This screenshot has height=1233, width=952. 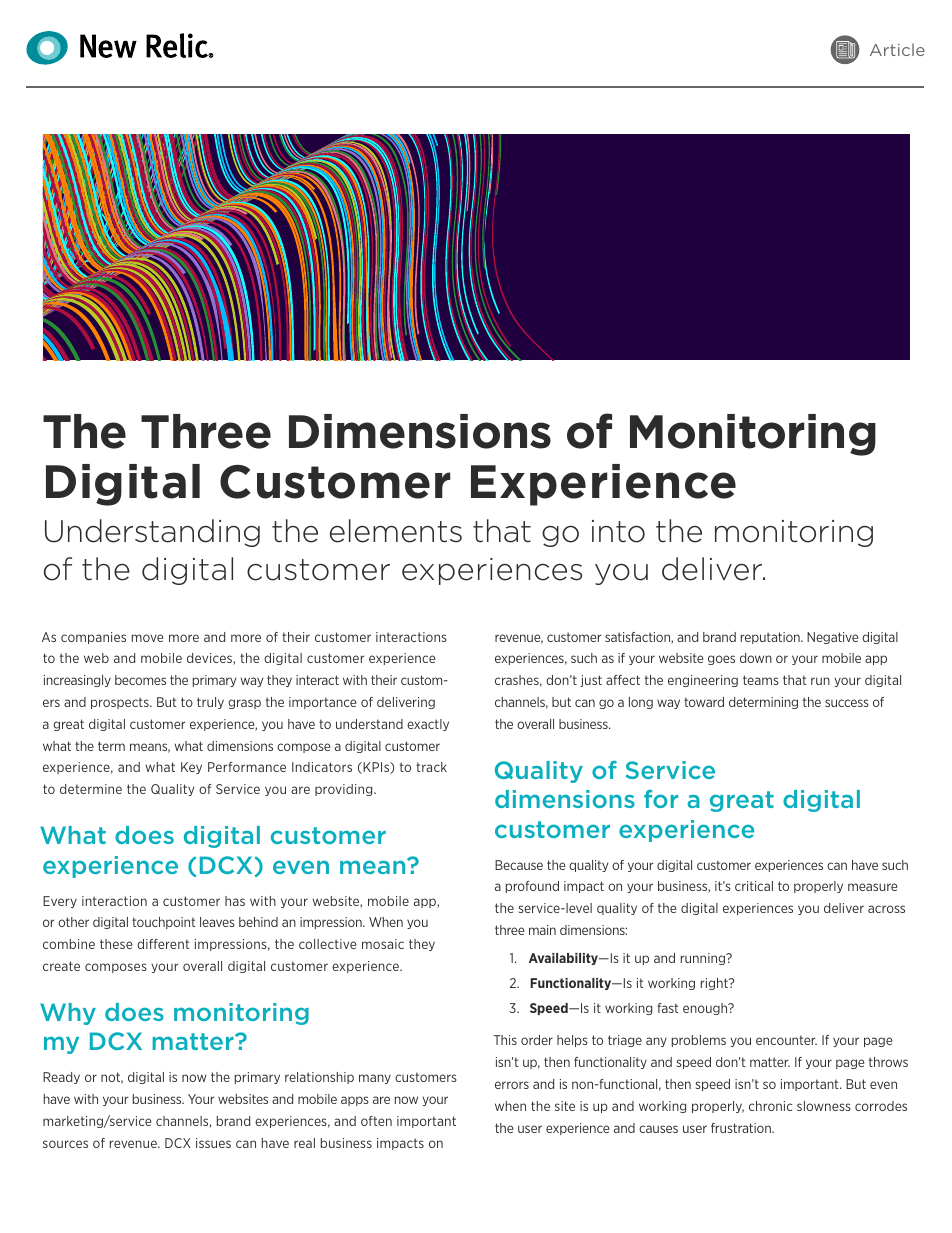 What do you see at coordinates (213, 1143) in the screenshot?
I see `issues` at bounding box center [213, 1143].
